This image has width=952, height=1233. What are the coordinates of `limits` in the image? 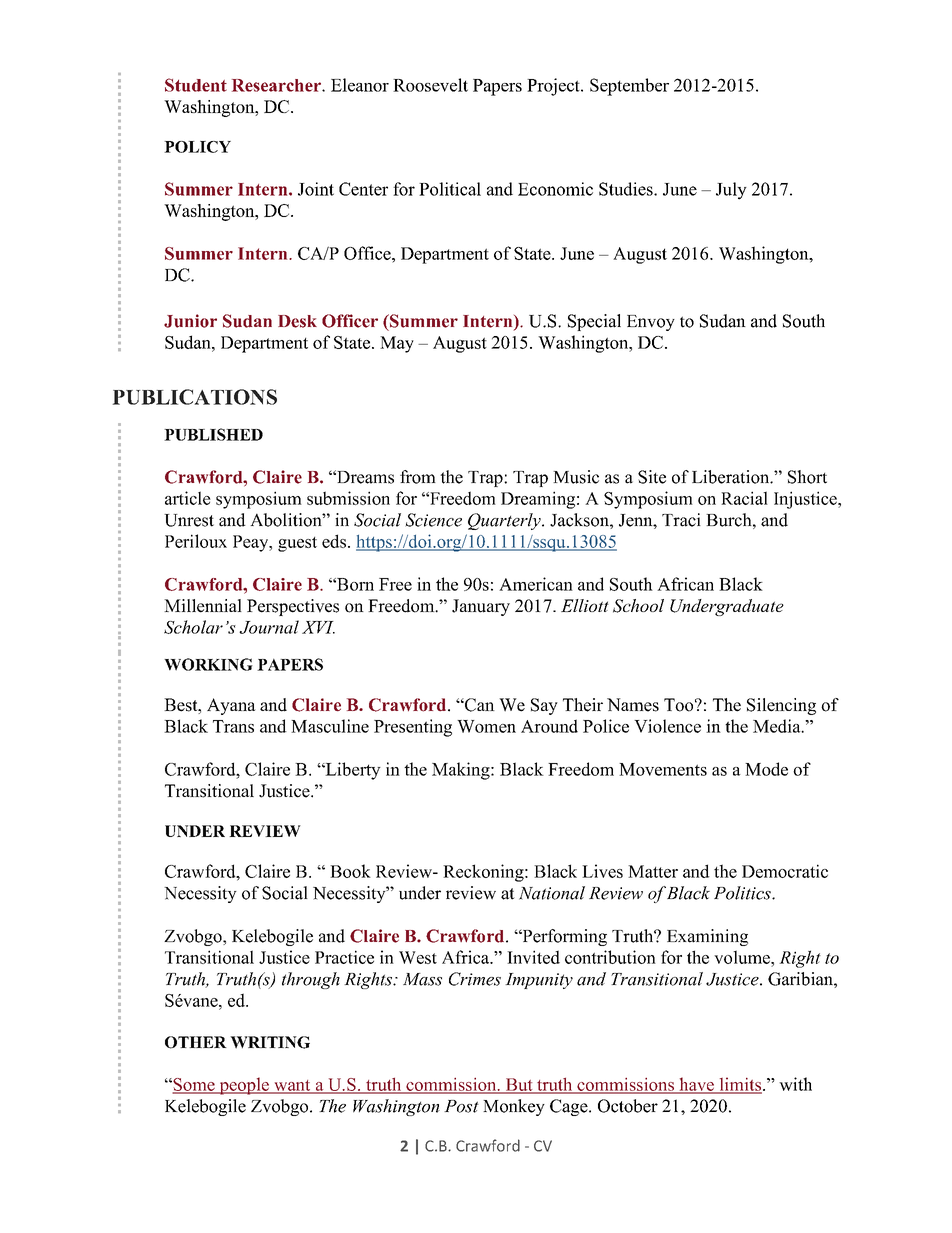 It's located at (740, 1085).
